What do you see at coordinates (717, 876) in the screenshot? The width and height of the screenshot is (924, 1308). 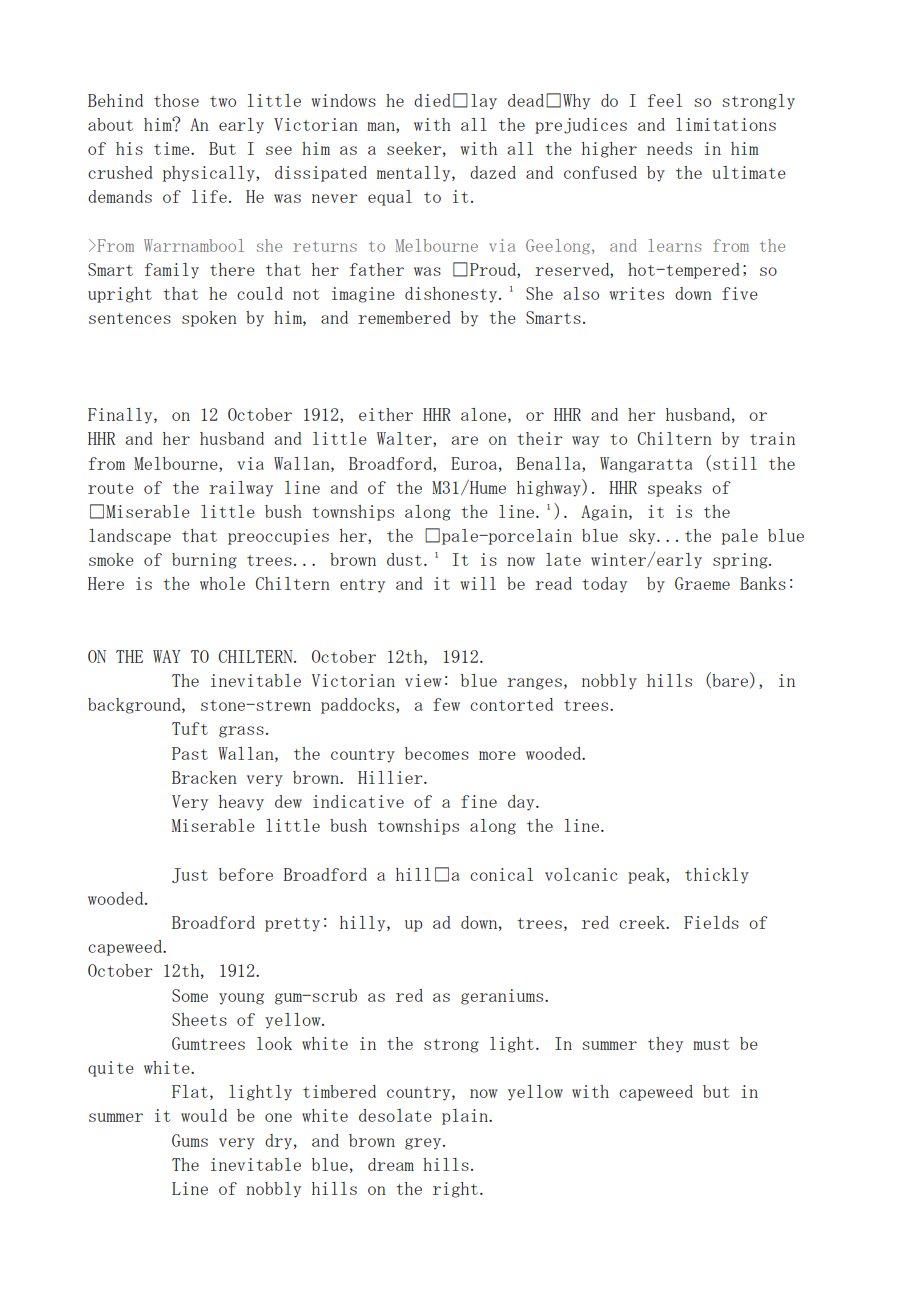 I see `thickly` at bounding box center [717, 876].
